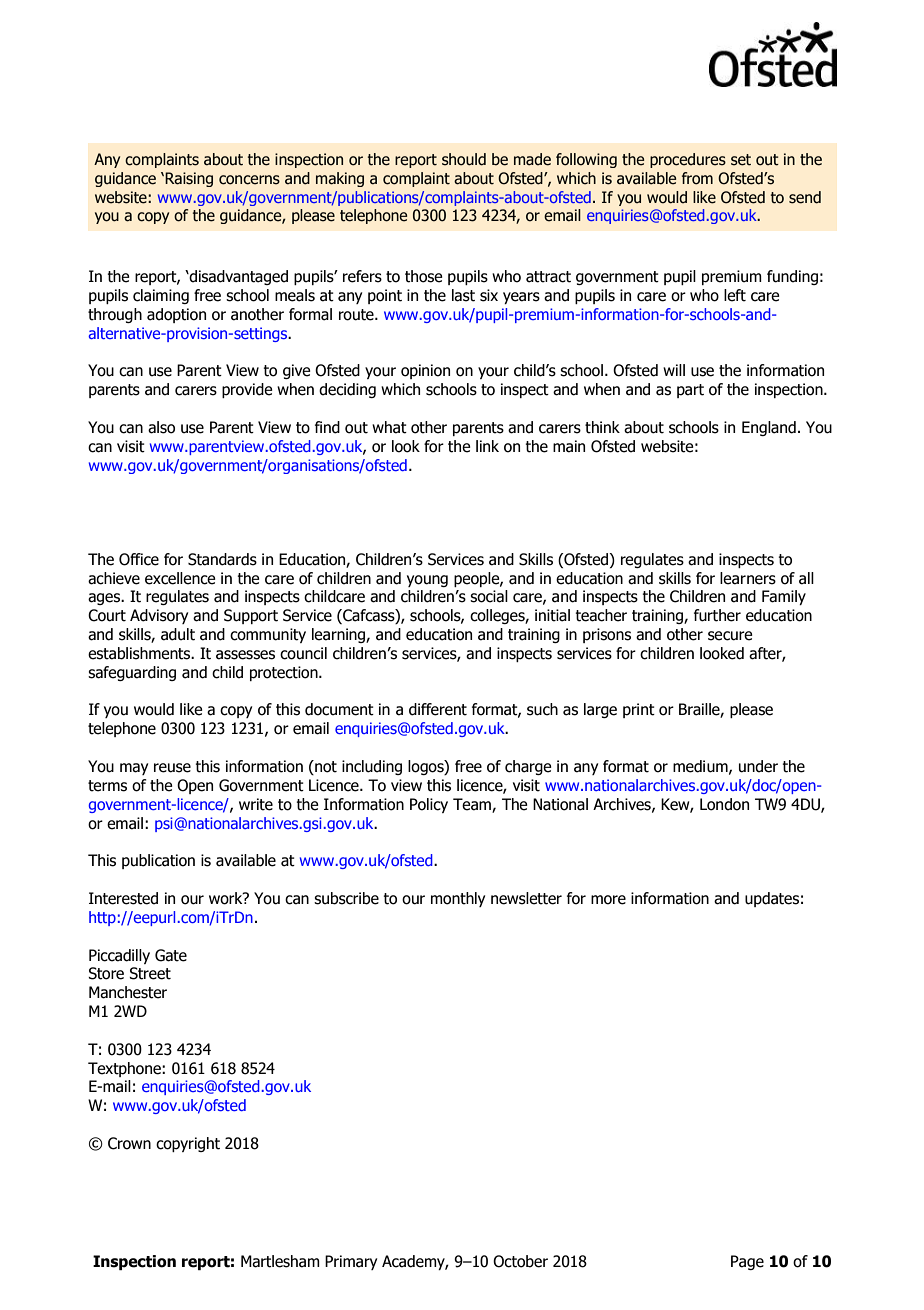 The height and width of the image is (1310, 924). What do you see at coordinates (171, 955) in the image?
I see `Gate` at bounding box center [171, 955].
